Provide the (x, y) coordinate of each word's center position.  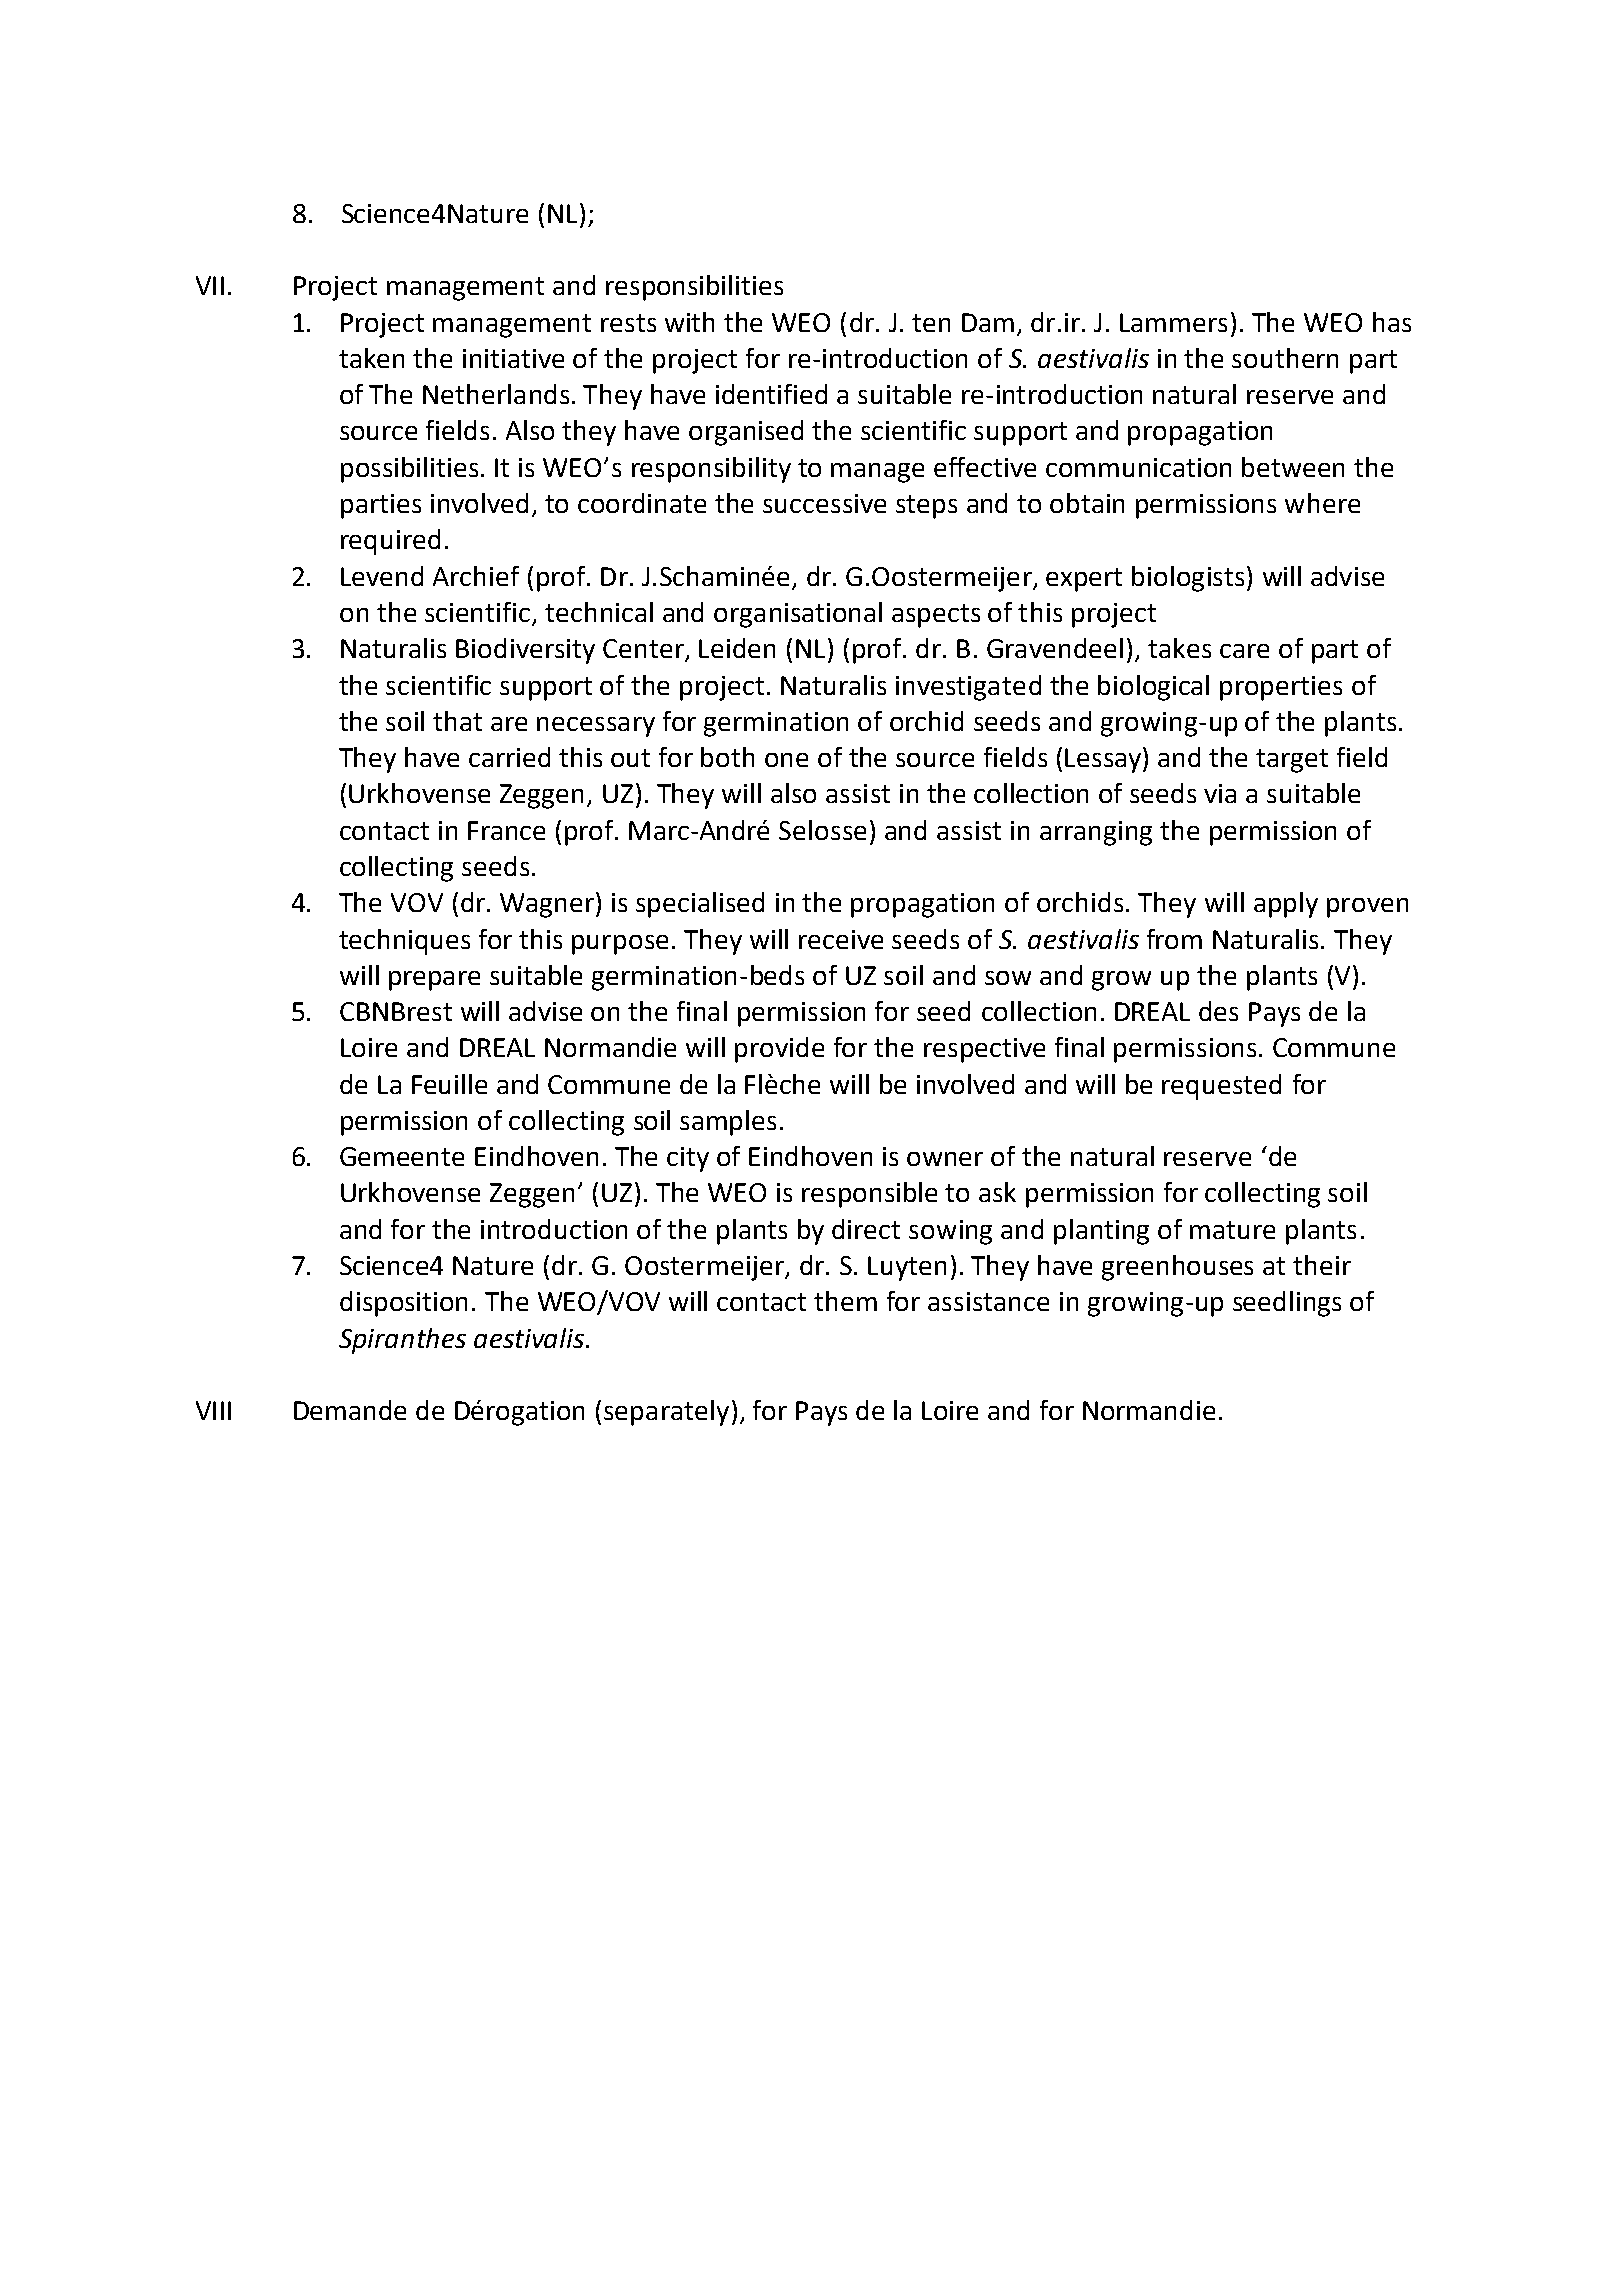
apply (1286, 905)
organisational (798, 615)
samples (728, 1123)
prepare (434, 981)
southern (1285, 358)
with (689, 322)
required (390, 542)
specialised (700, 905)
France (506, 830)
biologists (1188, 579)
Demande (350, 1410)
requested (1221, 1087)
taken (371, 358)
